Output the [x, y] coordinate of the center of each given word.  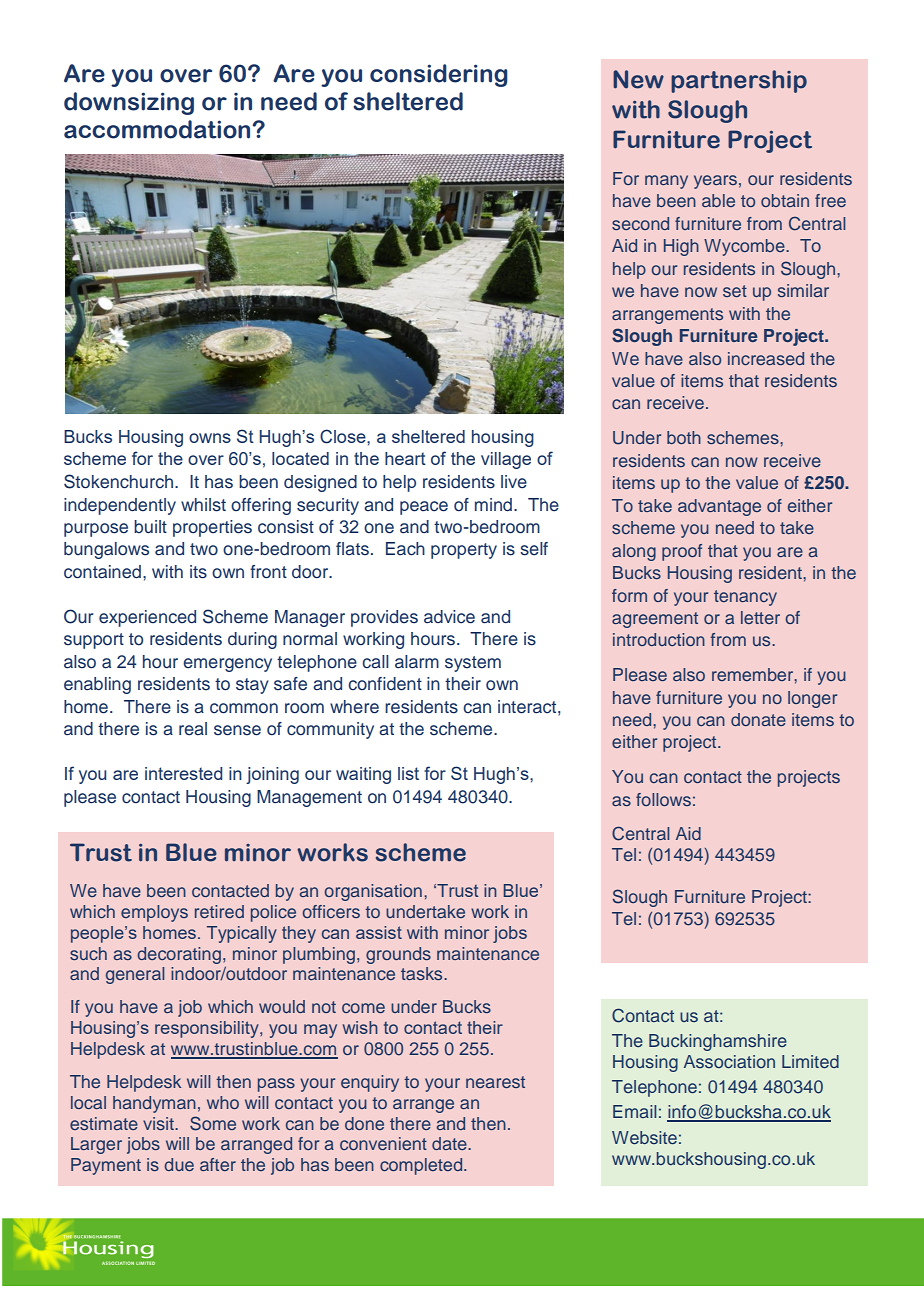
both [684, 437]
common [244, 708]
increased [766, 358]
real [193, 729]
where [354, 707]
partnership [739, 81]
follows [663, 799]
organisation [373, 892]
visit [159, 1123]
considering [439, 75]
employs [154, 913]
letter [760, 617]
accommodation [158, 129]
